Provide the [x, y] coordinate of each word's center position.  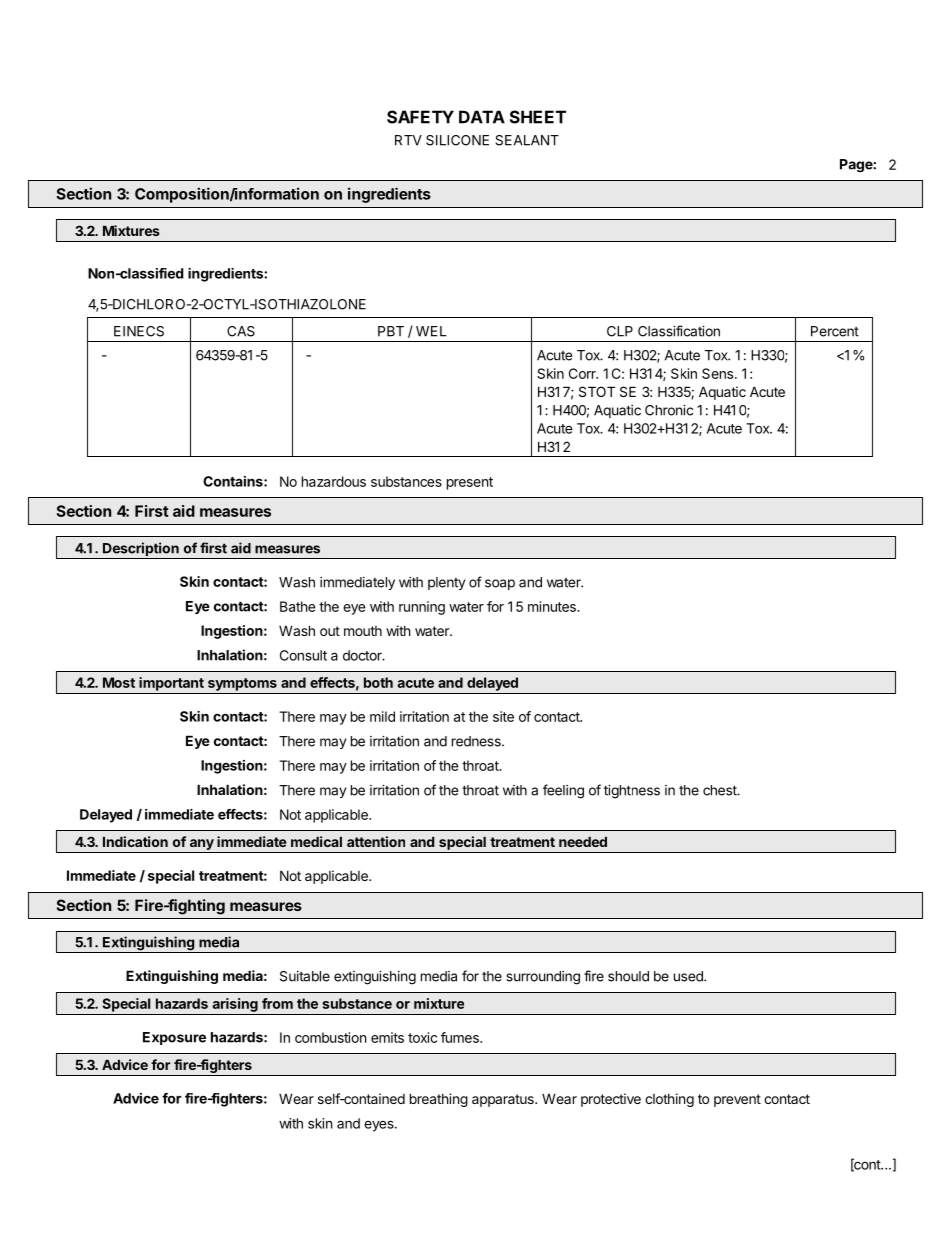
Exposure [174, 1038]
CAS [241, 331]
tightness [632, 792]
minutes [553, 606]
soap [500, 584]
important [171, 684]
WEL [431, 331]
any [202, 844]
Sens [719, 373]
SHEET [538, 117]
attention [376, 841]
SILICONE [457, 140]
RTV [408, 140]
